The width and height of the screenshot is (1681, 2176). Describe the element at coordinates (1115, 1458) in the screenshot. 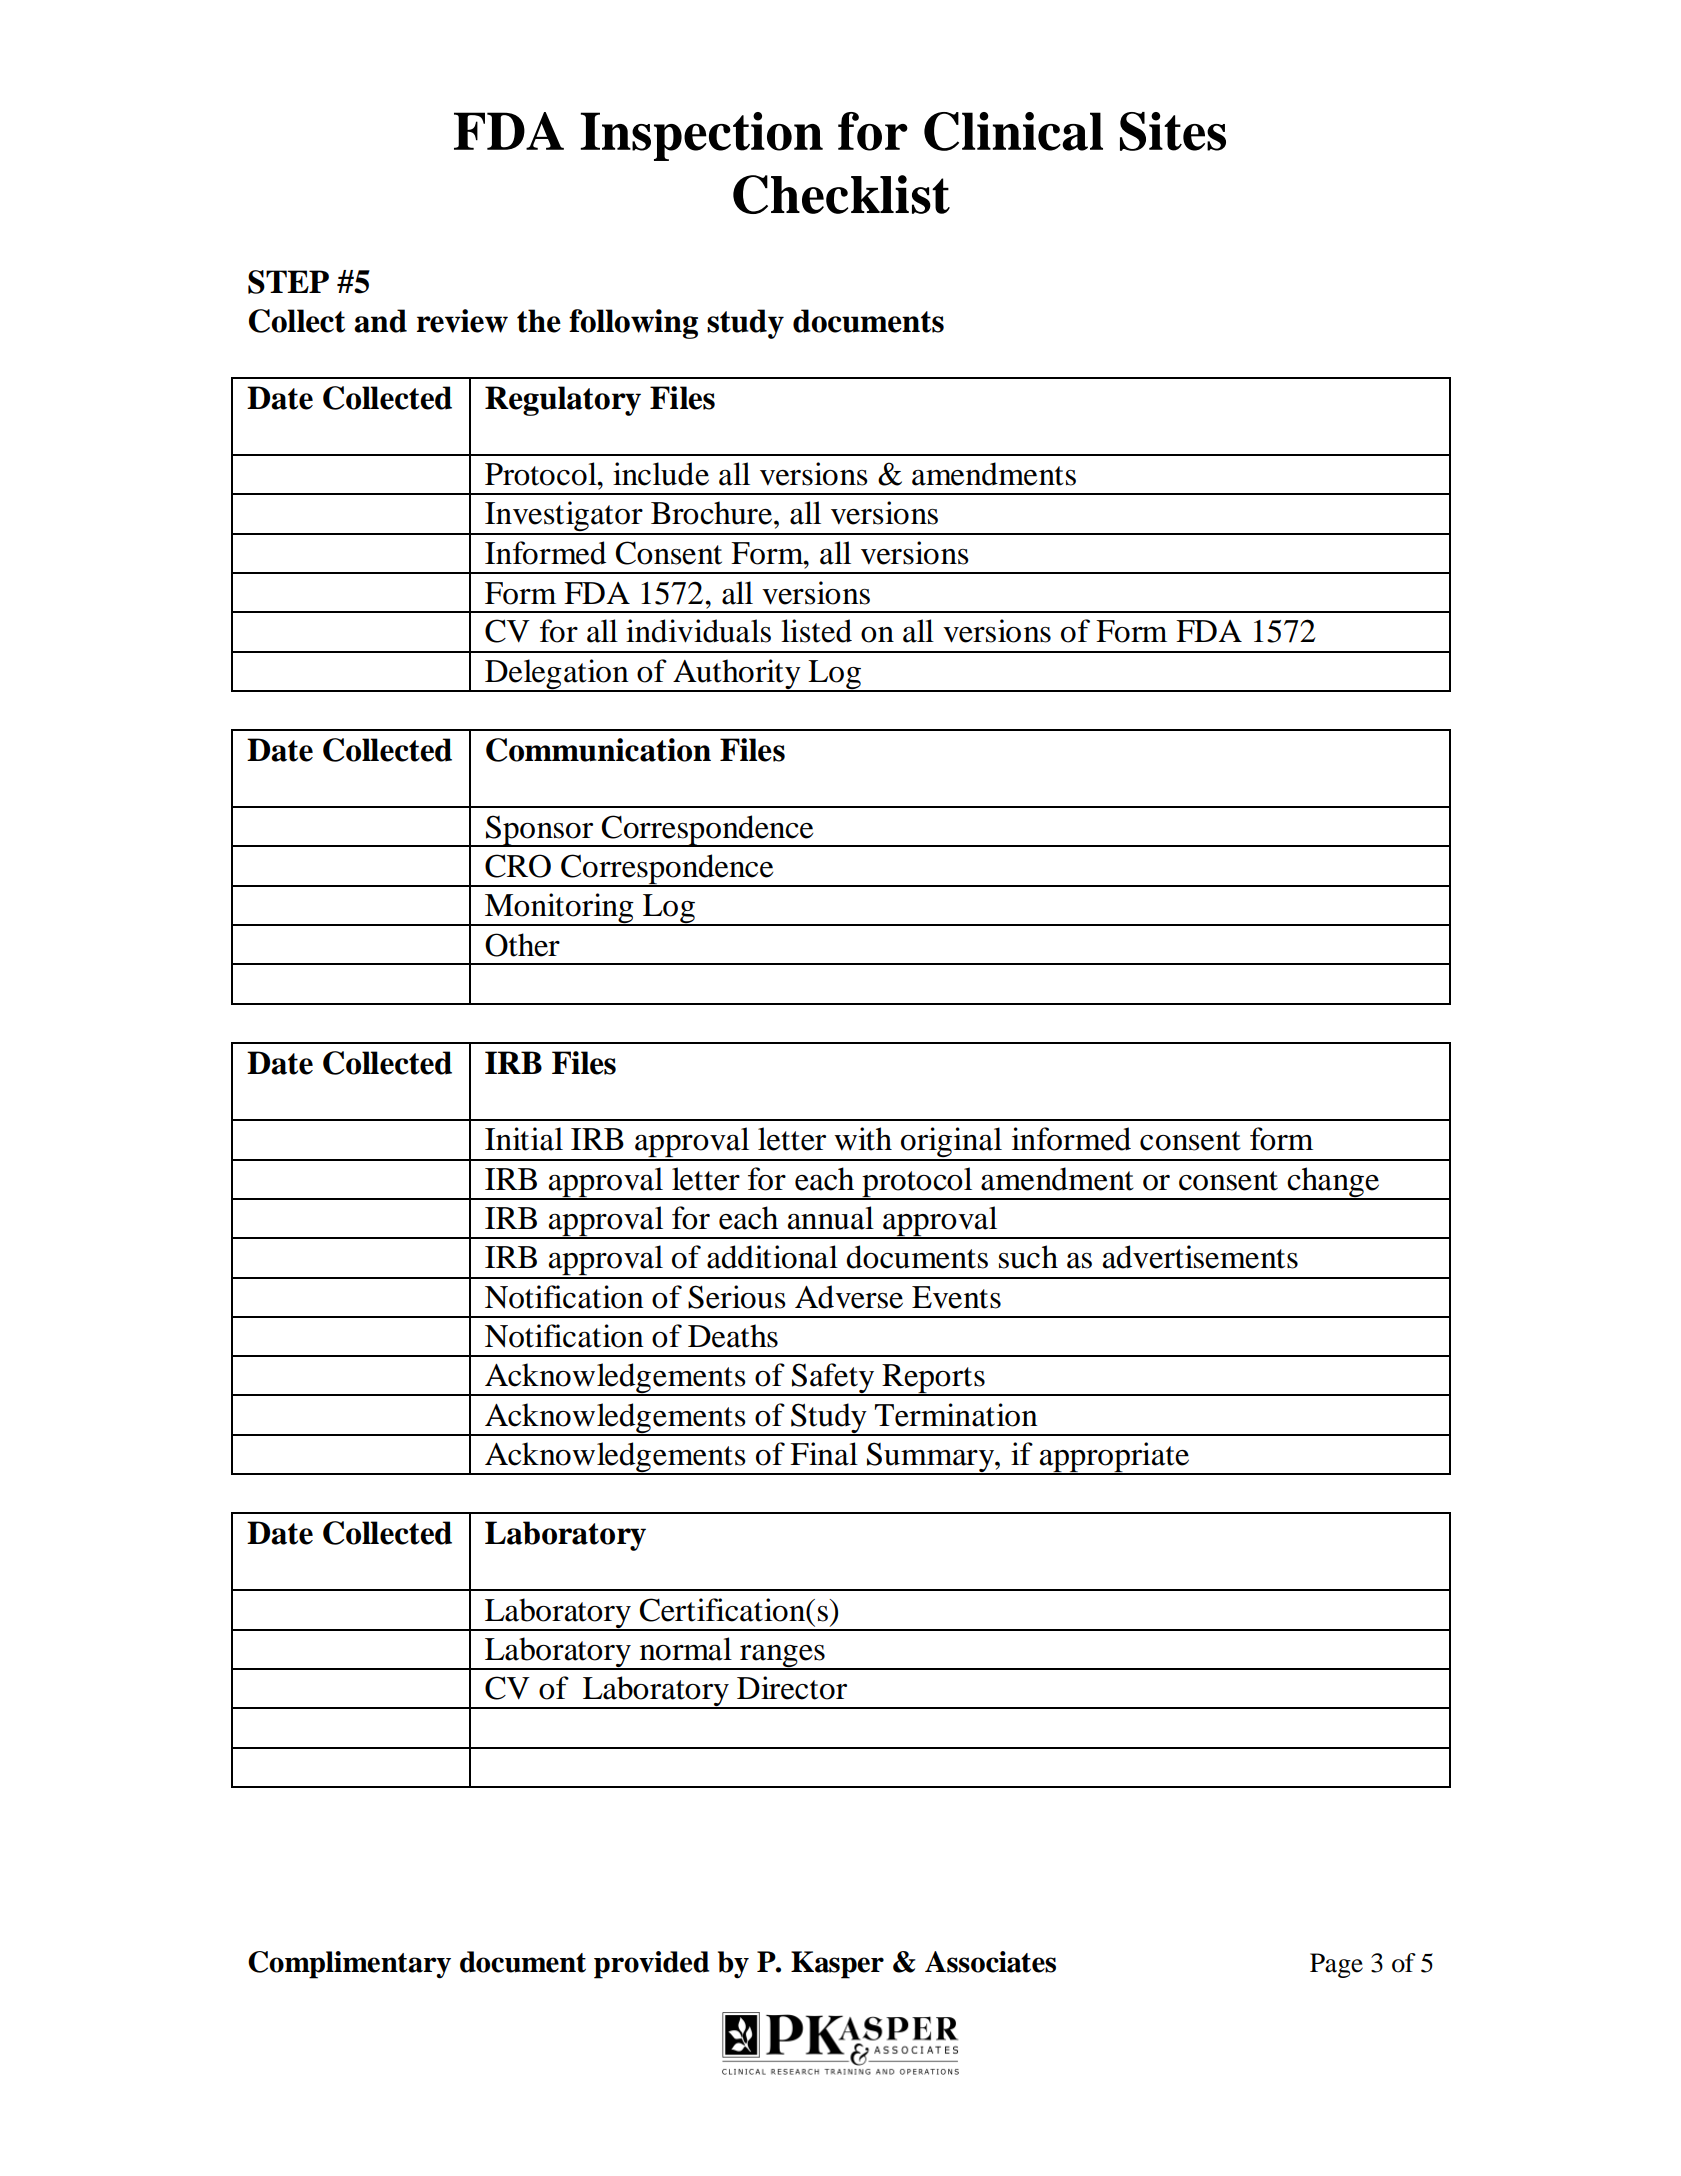

I see `appropriate` at that location.
